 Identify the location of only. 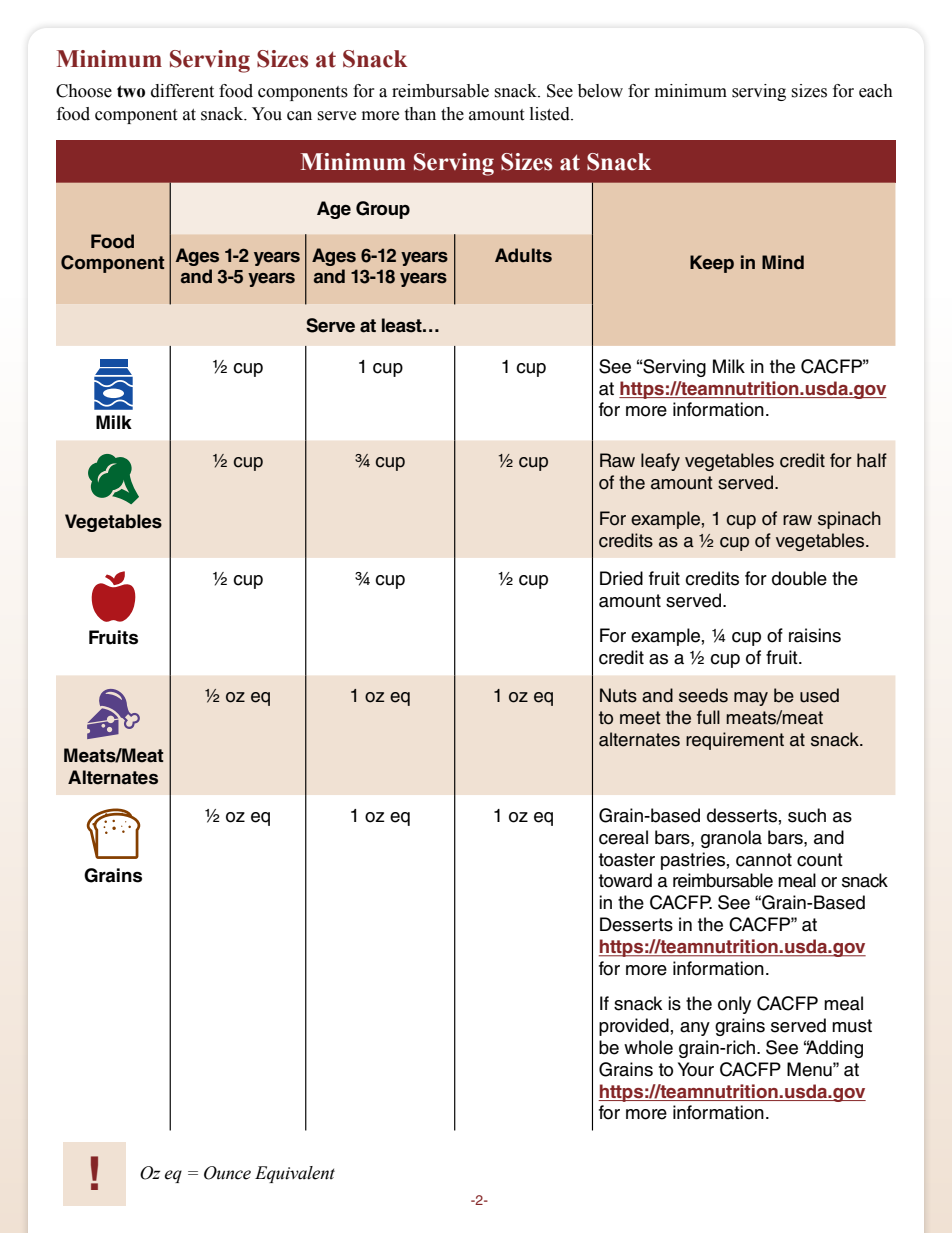
(734, 1005).
